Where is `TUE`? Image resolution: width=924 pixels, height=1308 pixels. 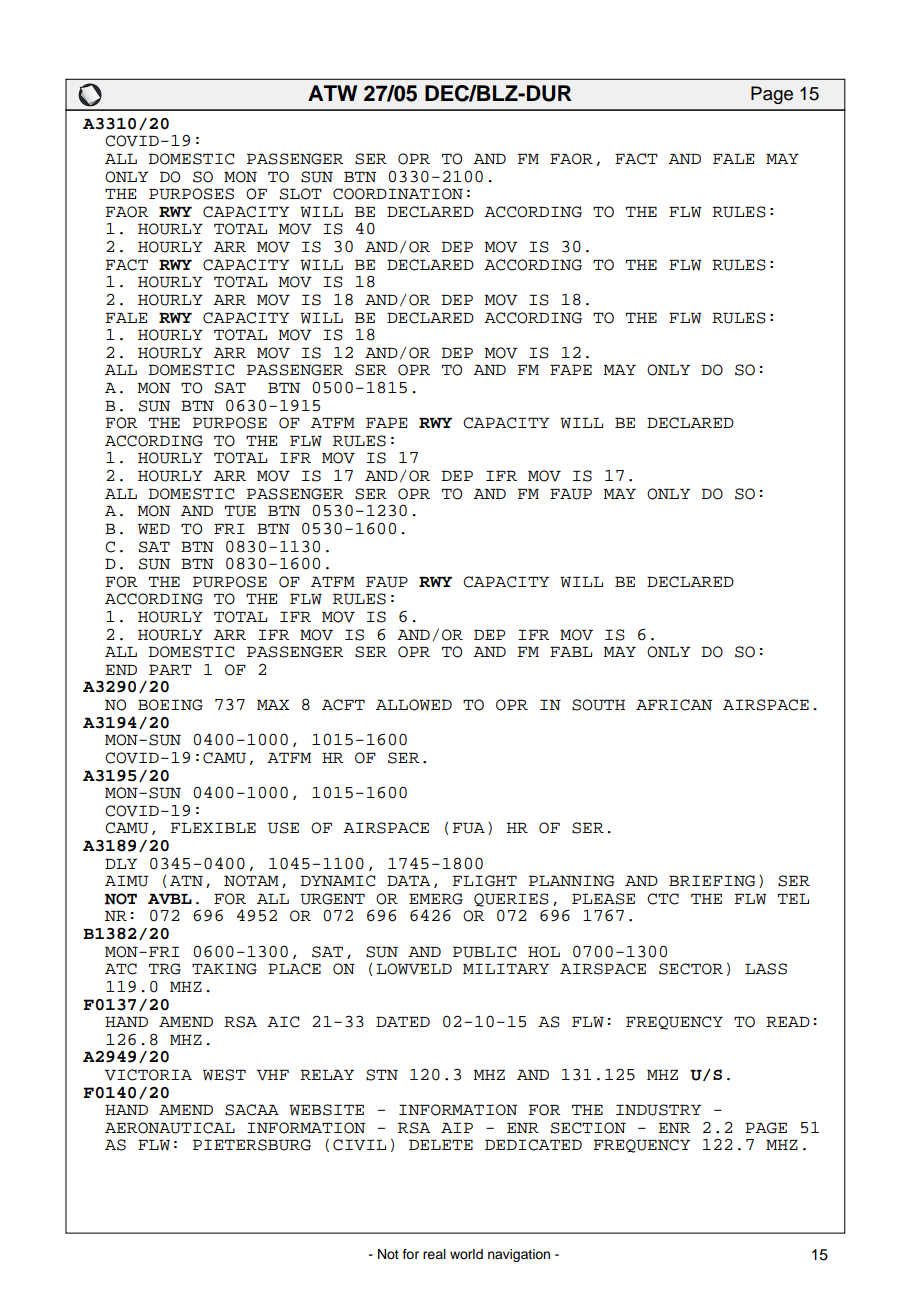 TUE is located at coordinates (240, 511).
